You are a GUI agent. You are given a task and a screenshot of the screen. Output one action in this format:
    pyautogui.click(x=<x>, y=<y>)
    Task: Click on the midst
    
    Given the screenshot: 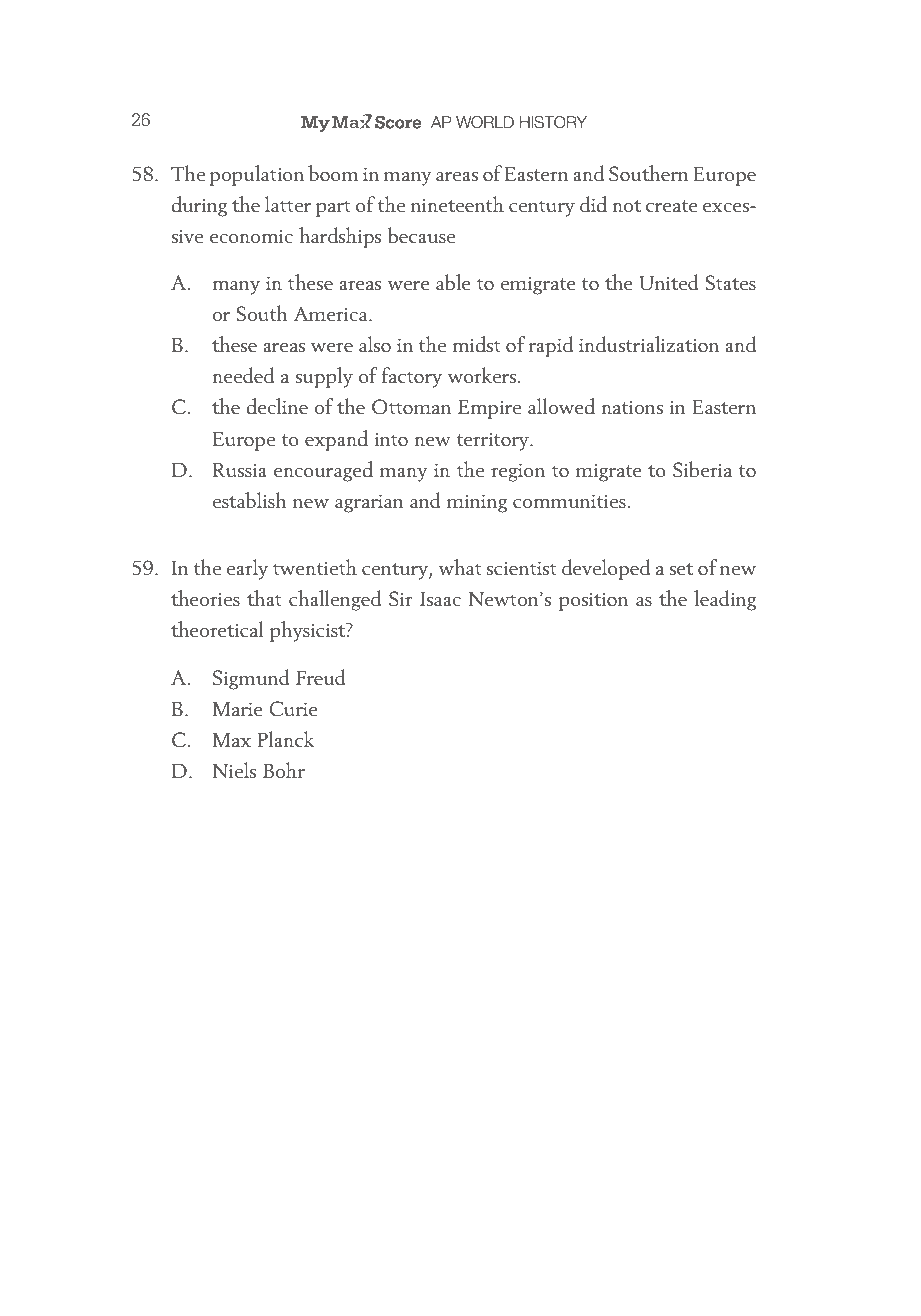 What is the action you would take?
    pyautogui.click(x=476, y=344)
